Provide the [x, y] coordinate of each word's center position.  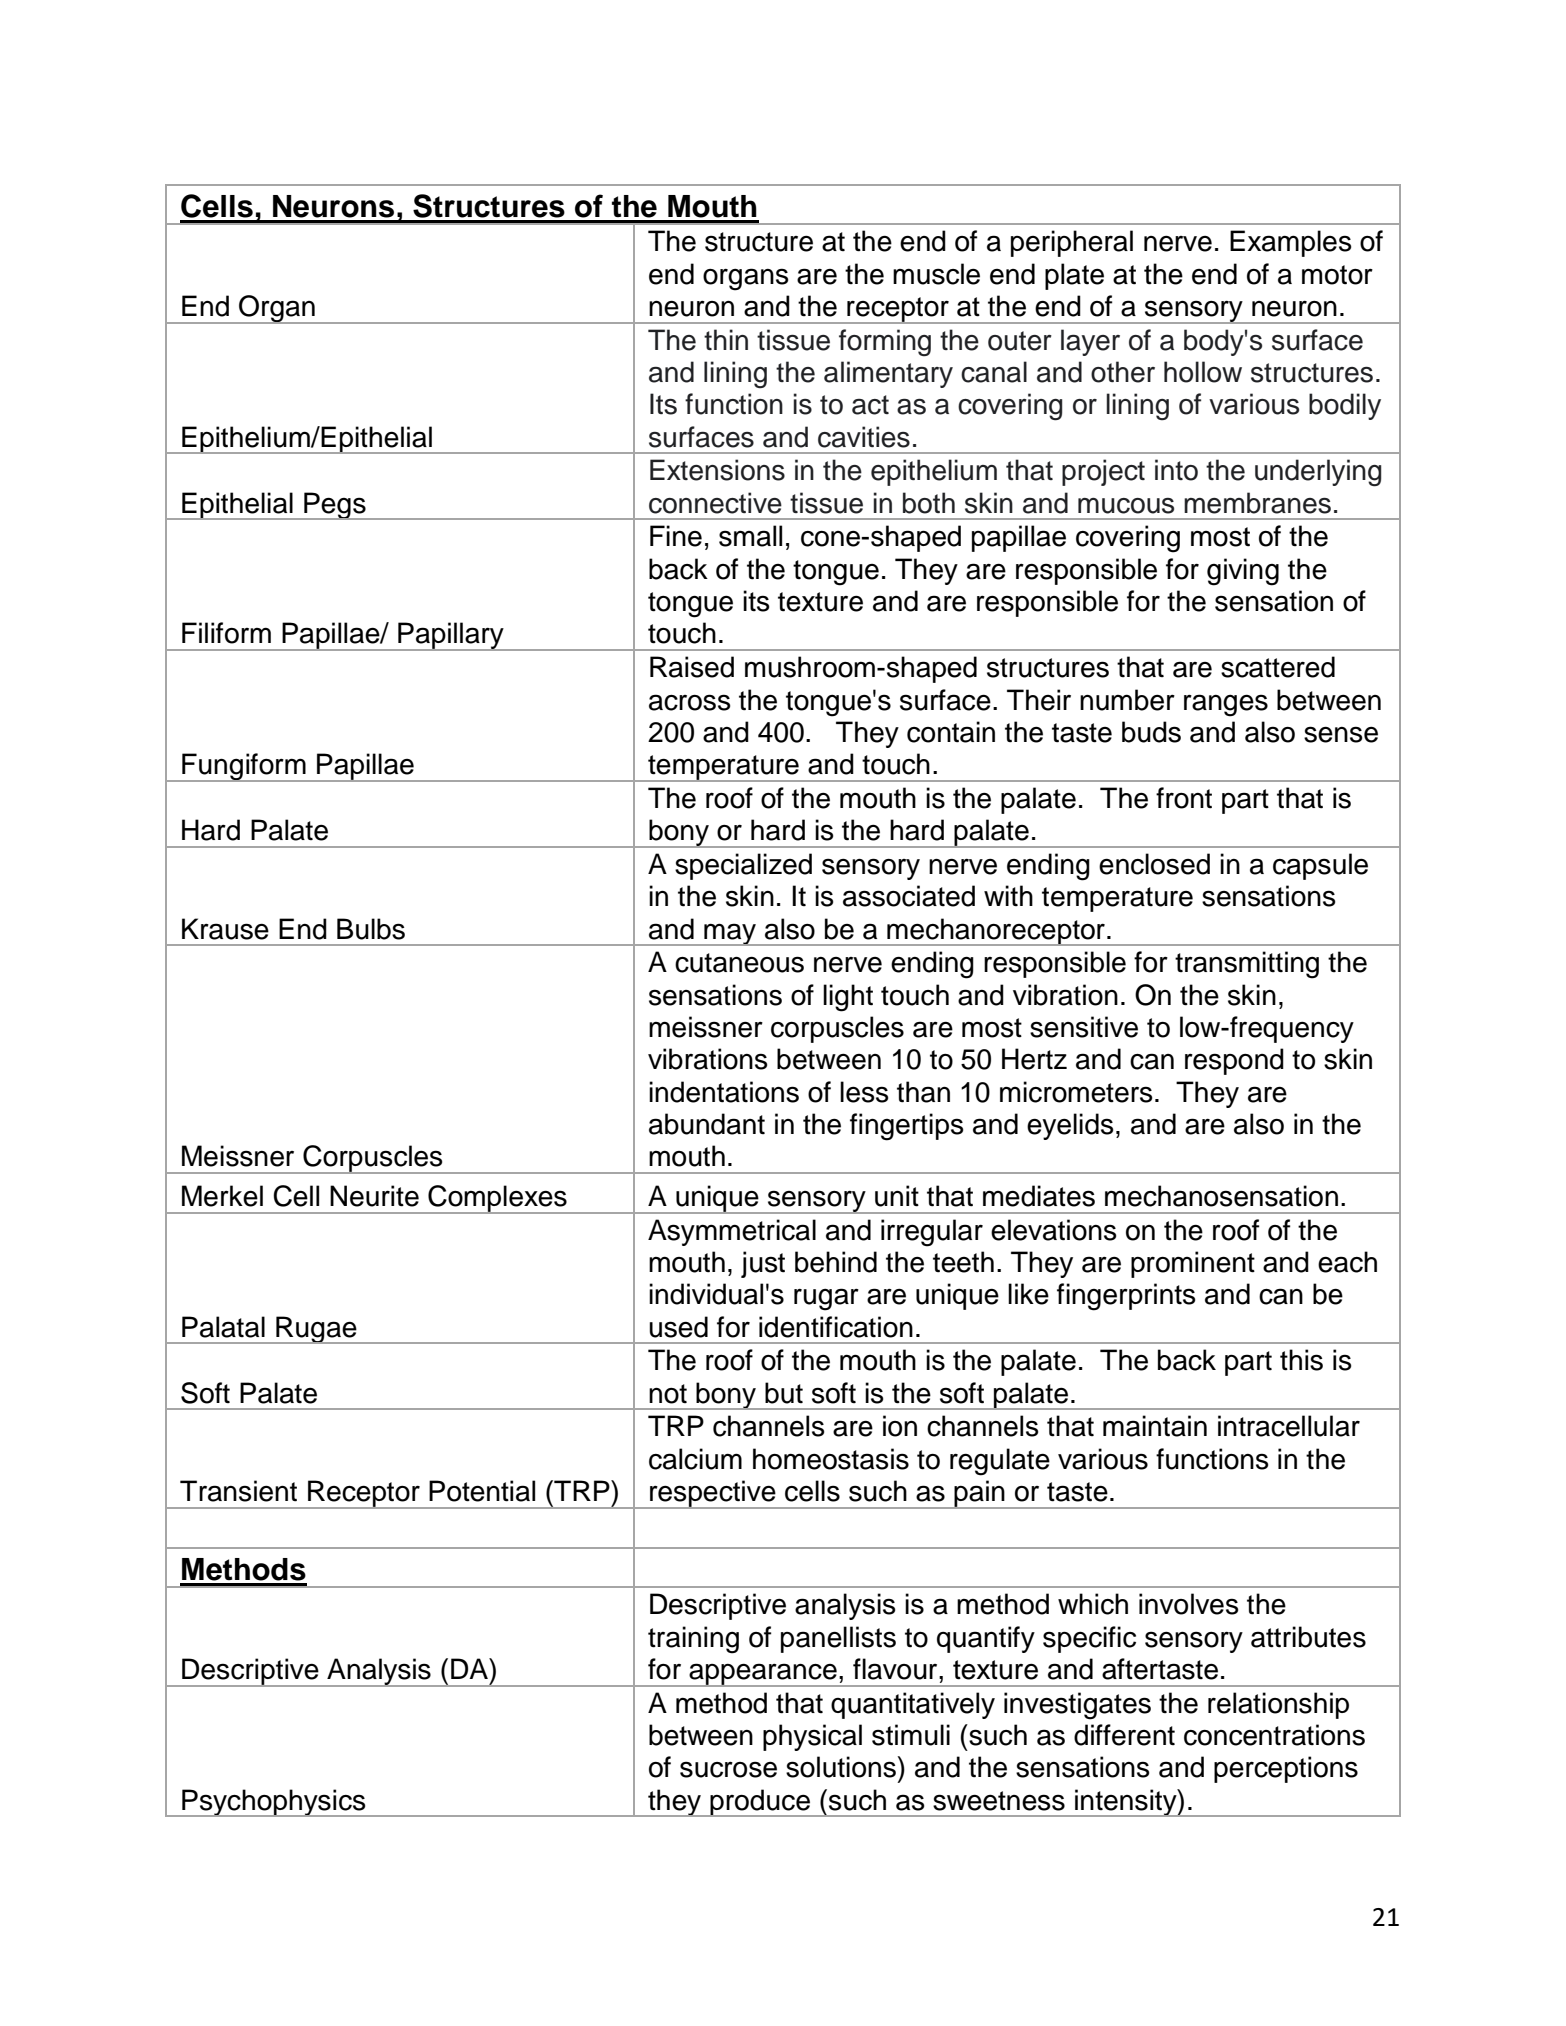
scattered [1278, 667]
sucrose [728, 1769]
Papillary [451, 636]
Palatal [223, 1327]
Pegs [335, 506]
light [848, 998]
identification [836, 1327]
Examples [1290, 243]
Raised [692, 667]
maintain [1155, 1426]
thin [726, 339]
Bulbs [371, 929]
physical [812, 1737]
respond [1234, 1061]
